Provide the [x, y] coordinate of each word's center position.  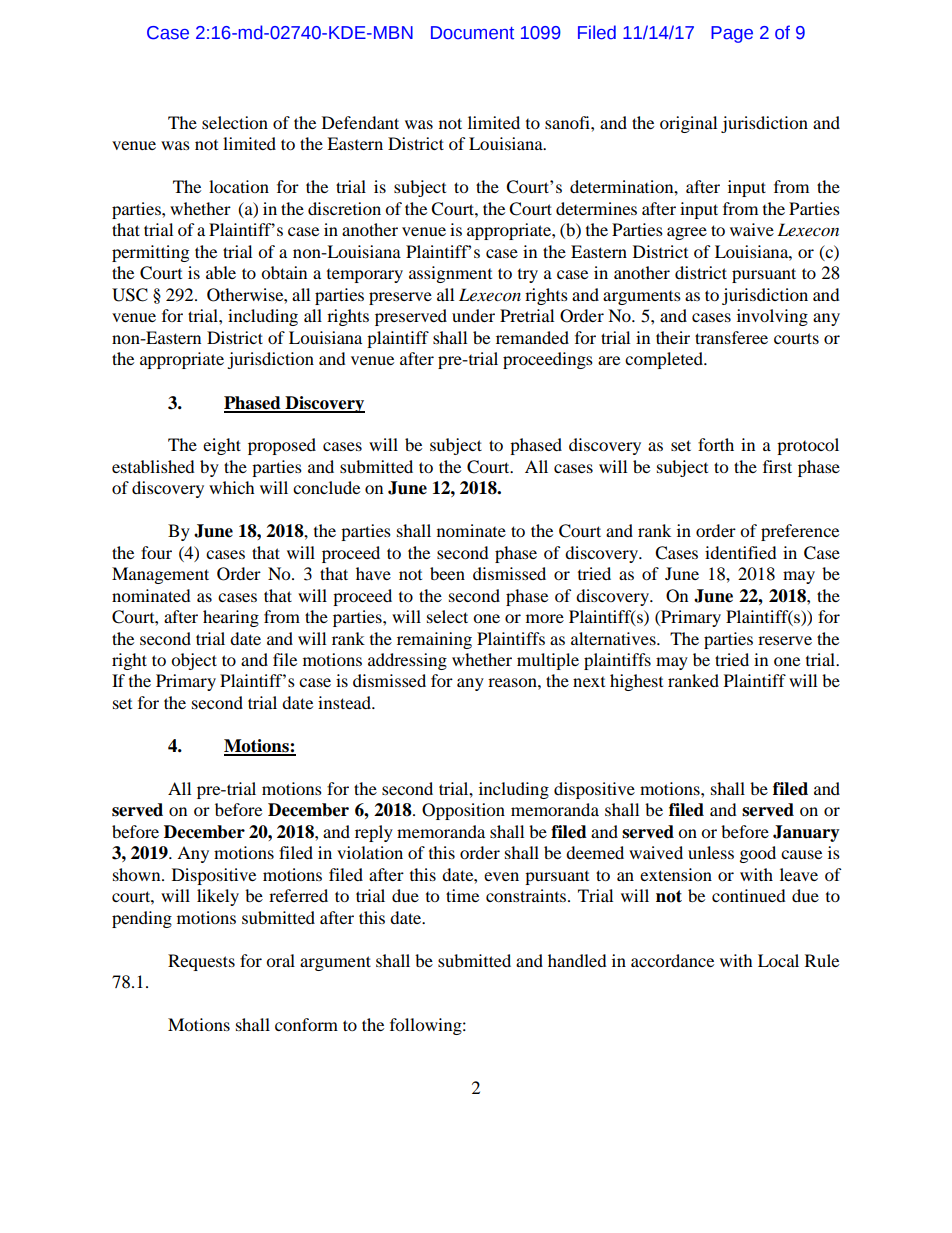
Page [732, 34]
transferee [731, 337]
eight [222, 446]
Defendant [360, 122]
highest [636, 682]
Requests [201, 962]
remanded [532, 337]
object [194, 661]
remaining [434, 640]
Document [472, 33]
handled [577, 960]
